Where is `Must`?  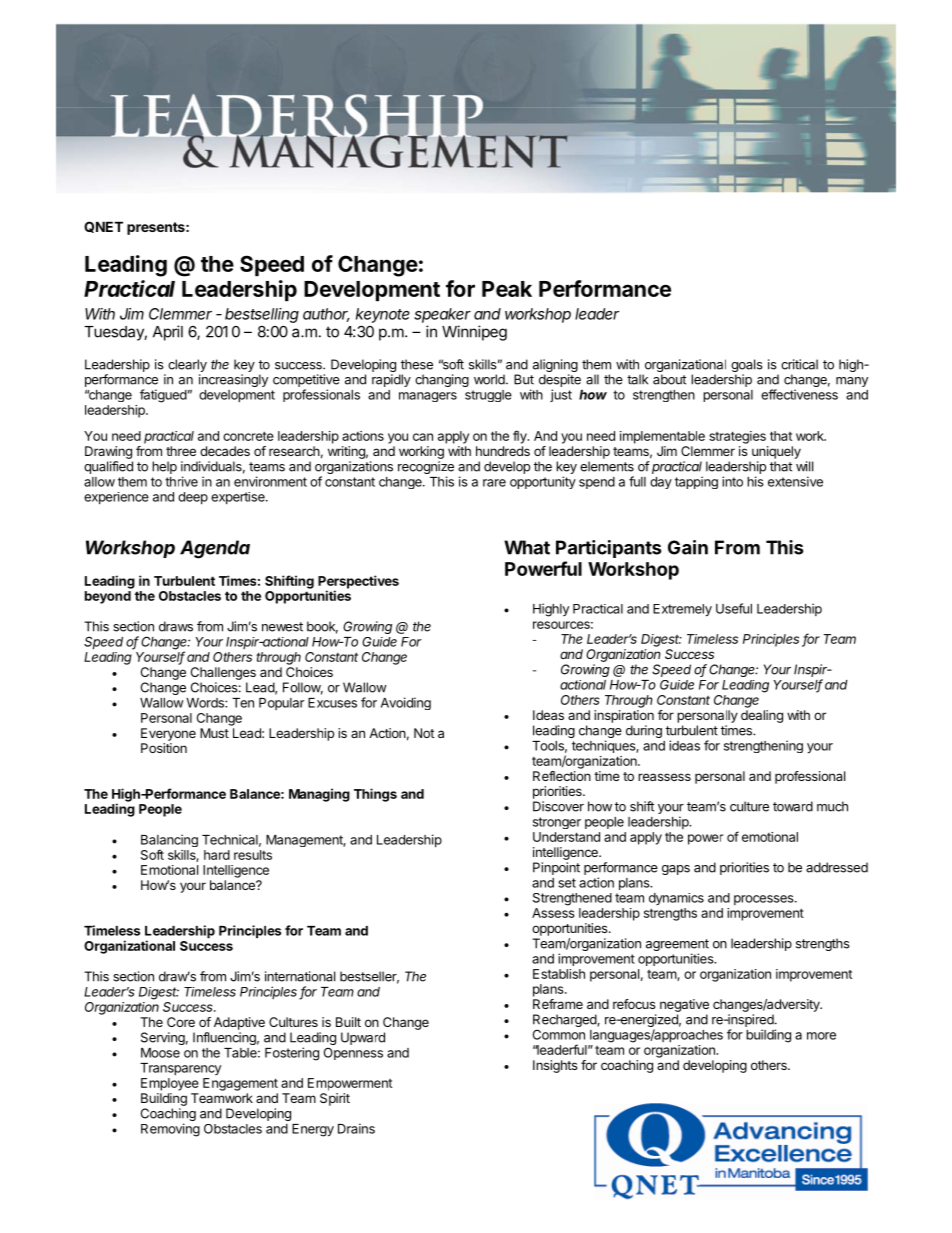 Must is located at coordinates (214, 733).
